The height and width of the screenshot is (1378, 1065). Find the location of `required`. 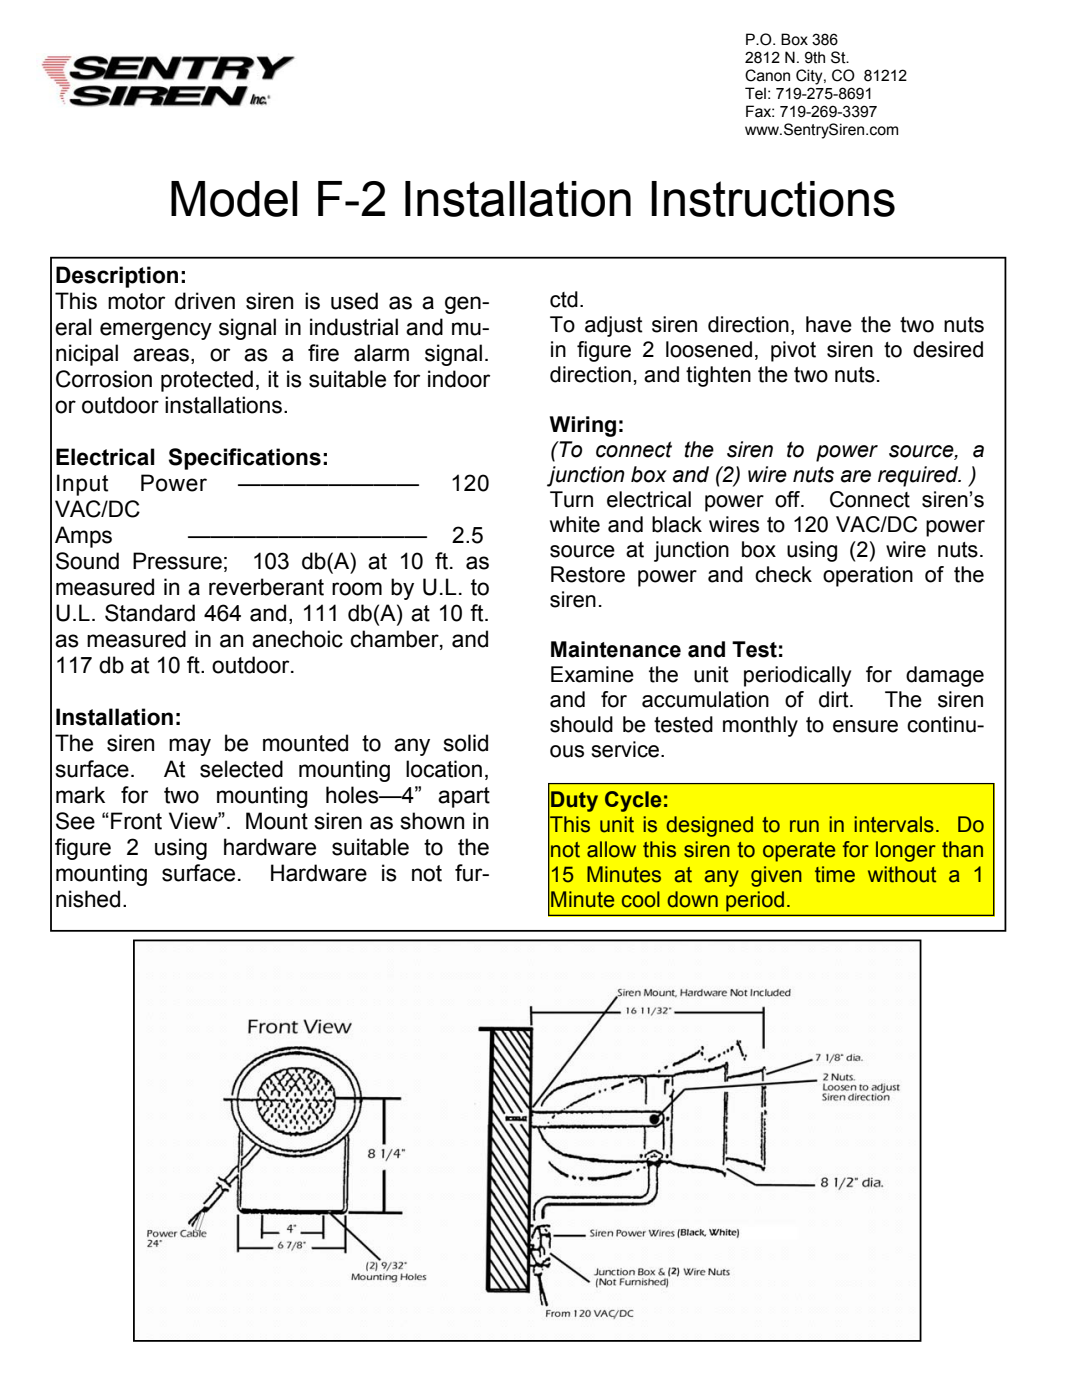

required is located at coordinates (919, 476).
